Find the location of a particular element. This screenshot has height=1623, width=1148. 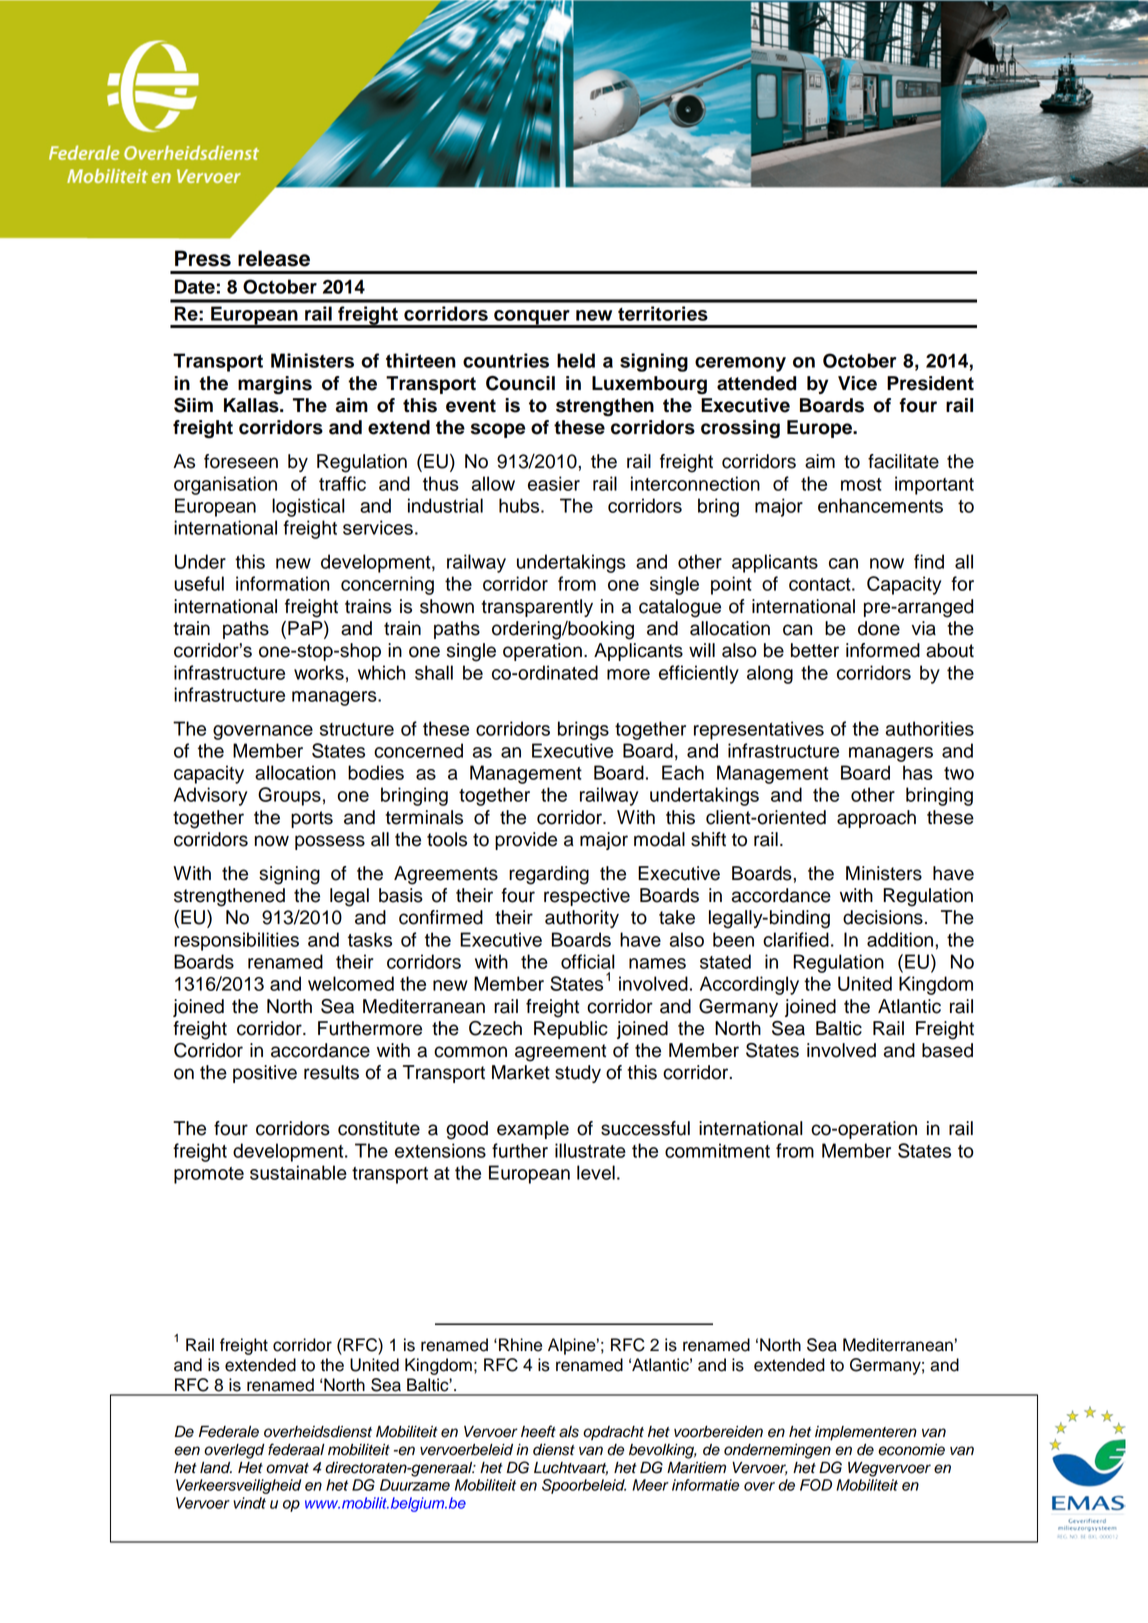

release is located at coordinates (274, 258).
